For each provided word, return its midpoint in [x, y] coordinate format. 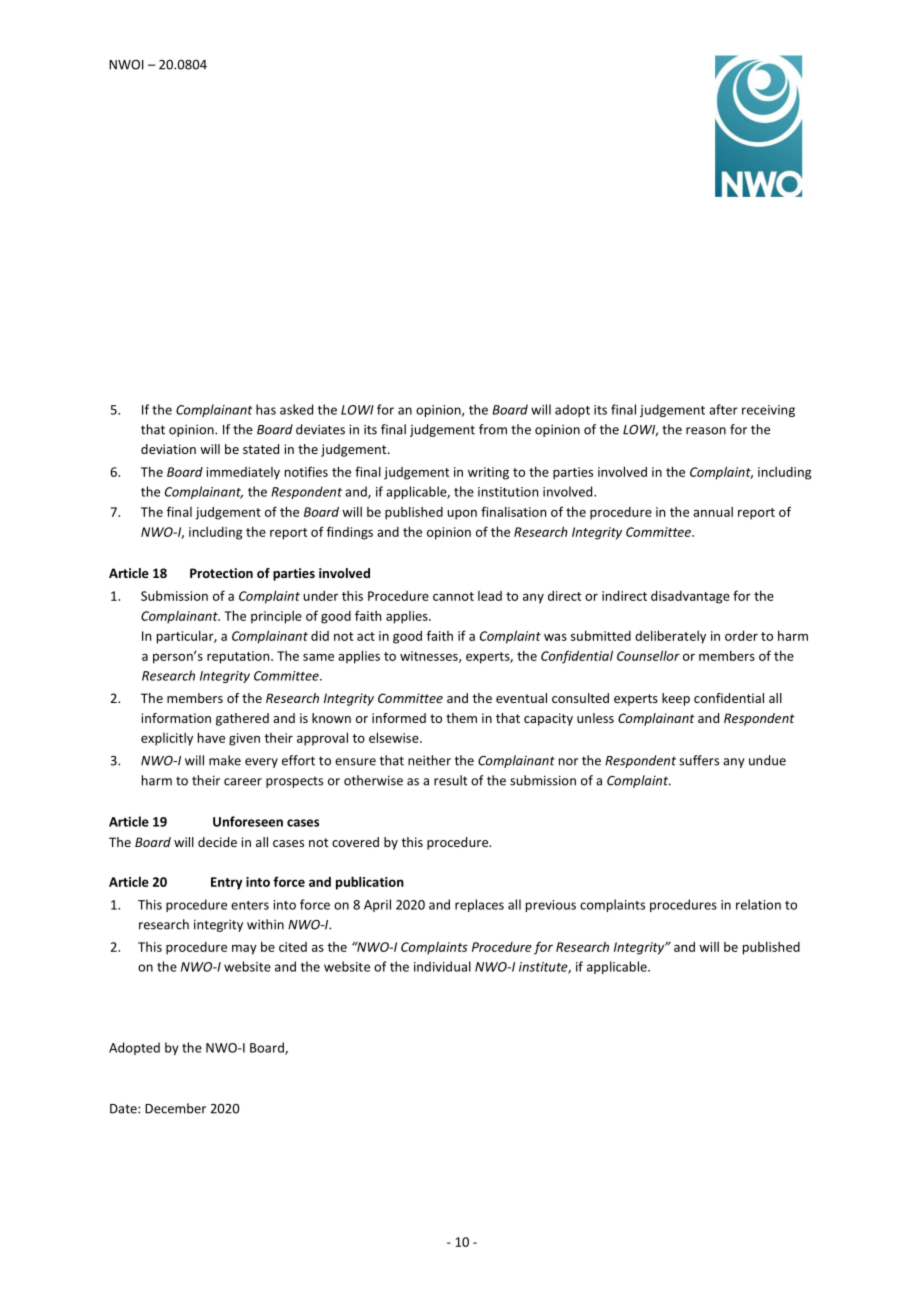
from [493, 429]
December [175, 1108]
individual [442, 966]
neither [429, 760]
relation [758, 904]
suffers [699, 760]
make [225, 760]
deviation [168, 449]
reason [706, 431]
